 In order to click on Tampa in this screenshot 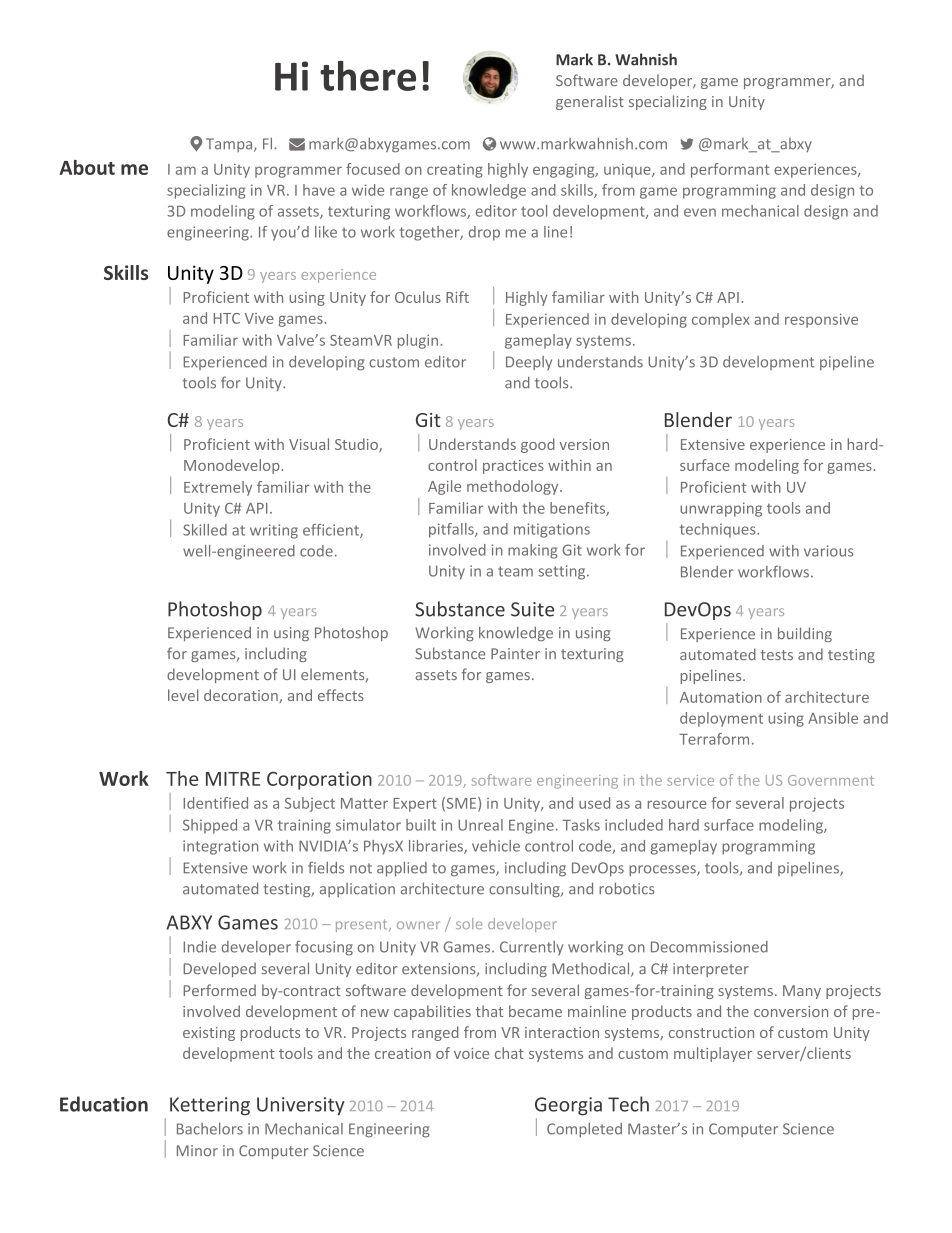, I will do `click(230, 145)`.
